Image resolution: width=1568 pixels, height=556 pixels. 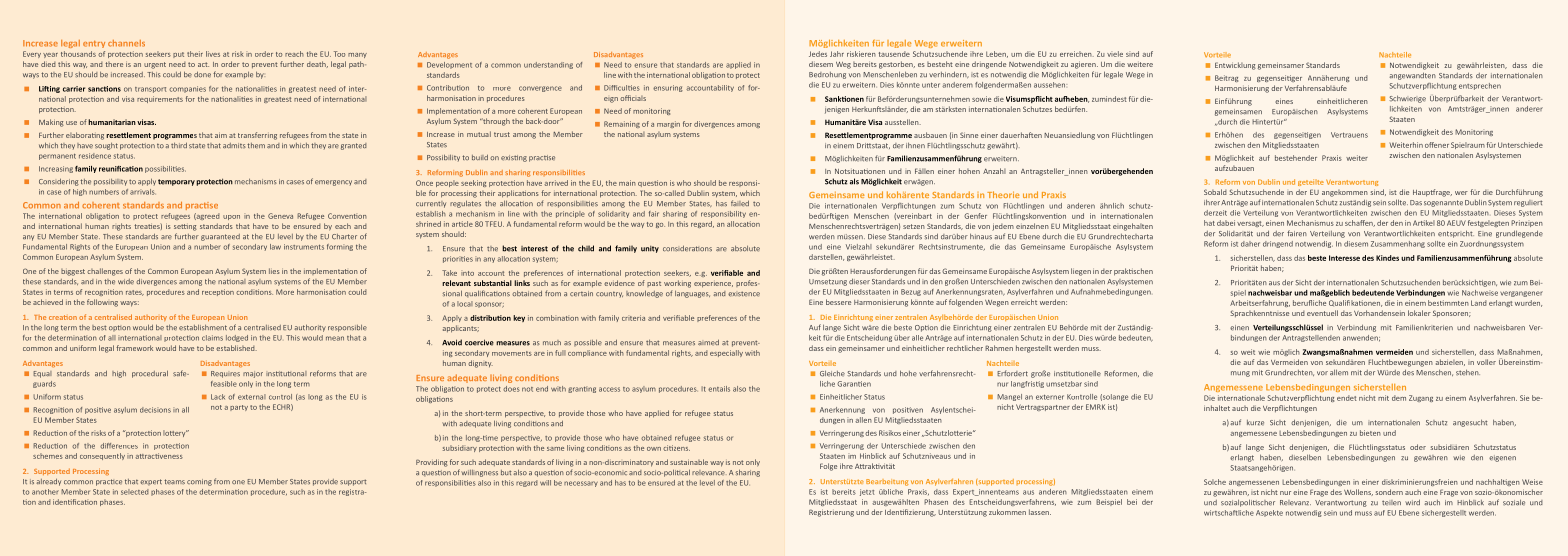 I want to click on claims, so click(x=212, y=338).
